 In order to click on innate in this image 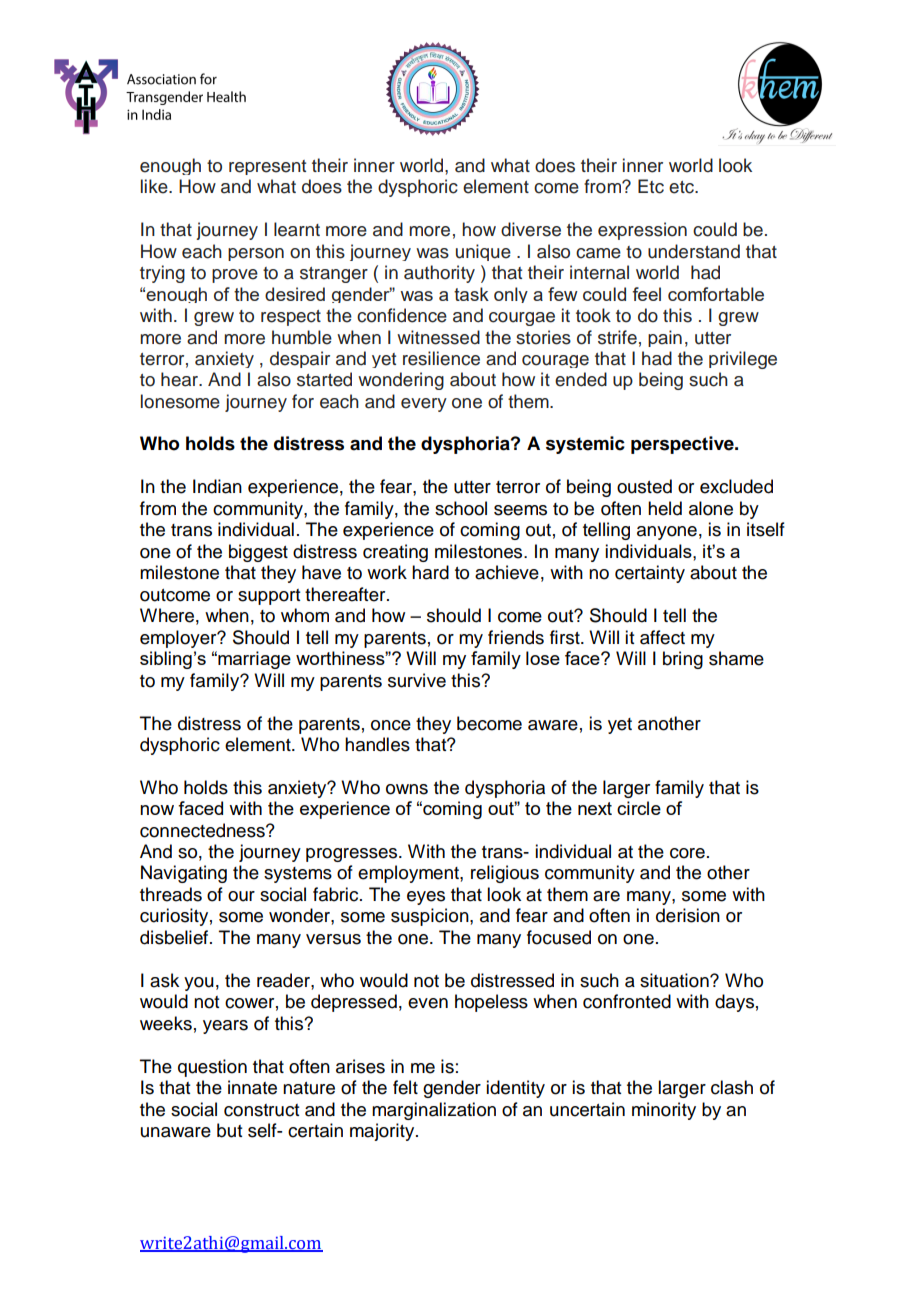, I will do `click(252, 1087)`.
